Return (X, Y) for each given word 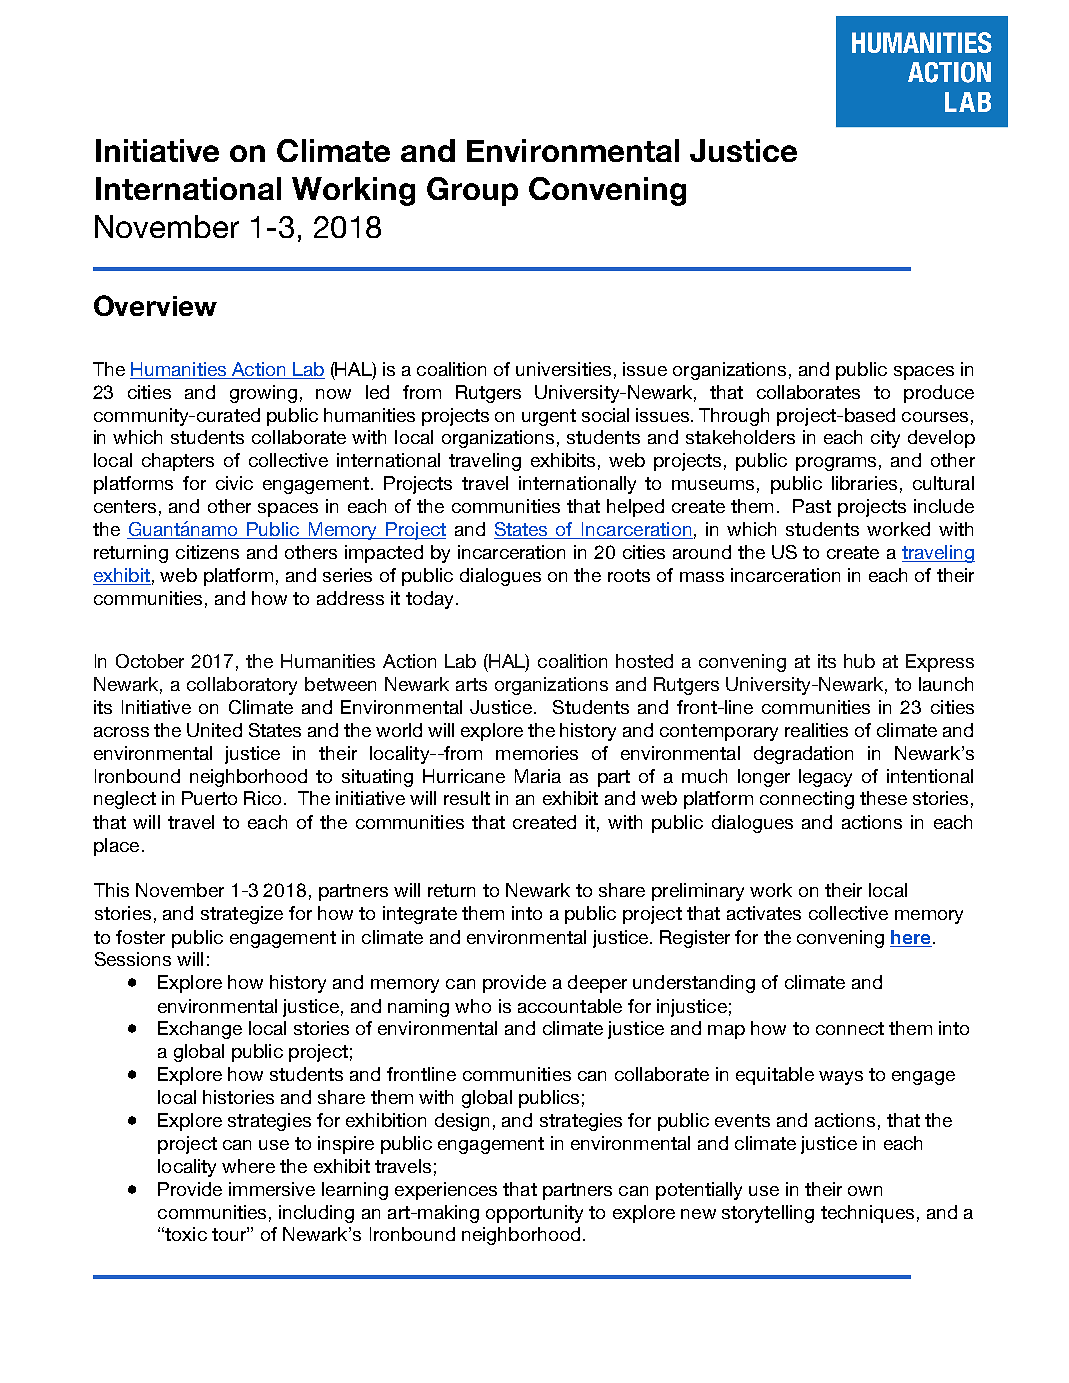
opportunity (534, 1214)
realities (816, 730)
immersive (272, 1189)
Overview (155, 305)
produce (939, 394)
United (214, 730)
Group (472, 191)
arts (471, 684)
